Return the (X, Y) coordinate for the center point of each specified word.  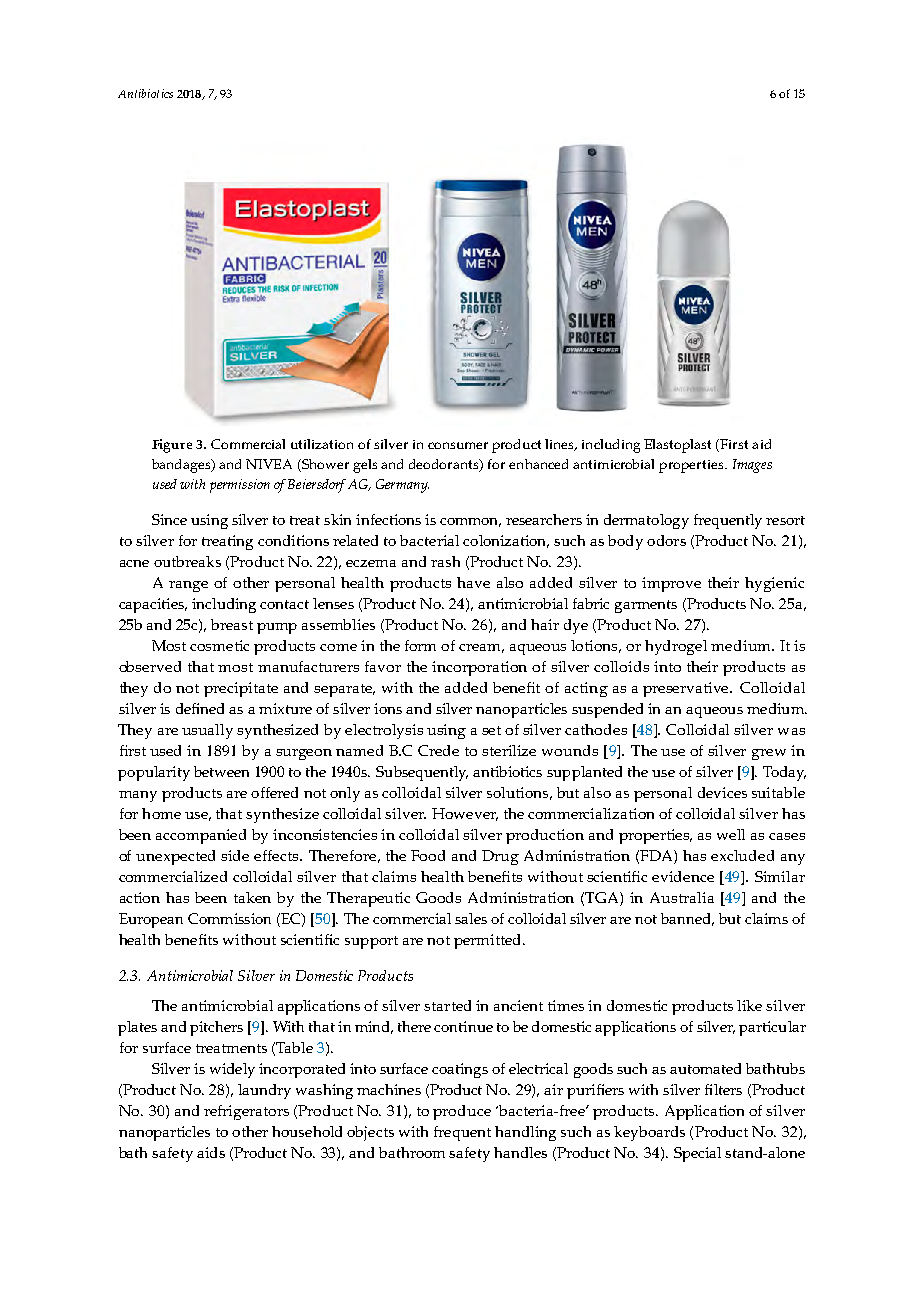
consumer (458, 445)
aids (211, 1152)
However (465, 814)
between (221, 771)
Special (697, 1154)
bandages (182, 466)
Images (752, 466)
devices (722, 792)
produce (462, 1112)
